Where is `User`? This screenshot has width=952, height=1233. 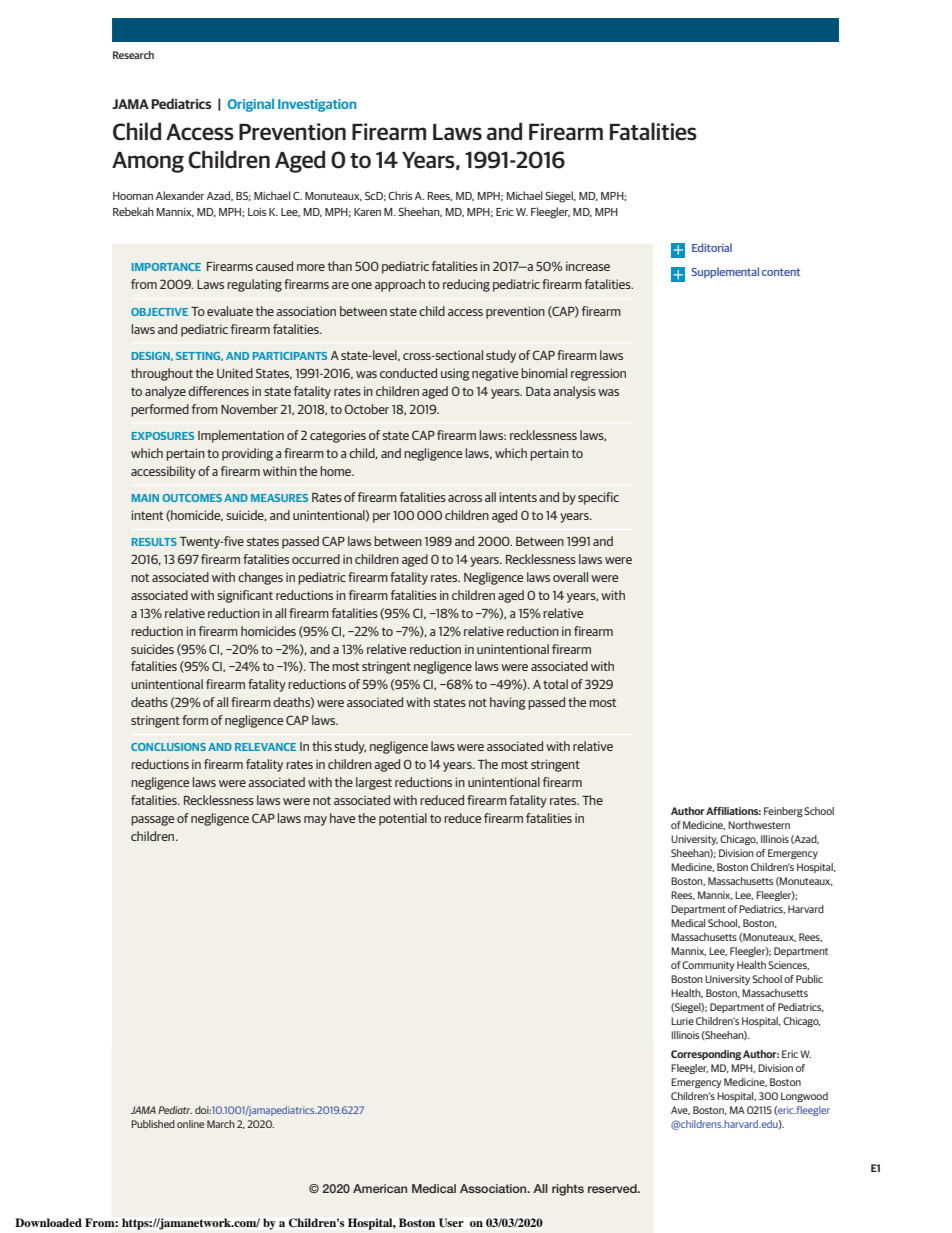
User is located at coordinates (451, 1222).
